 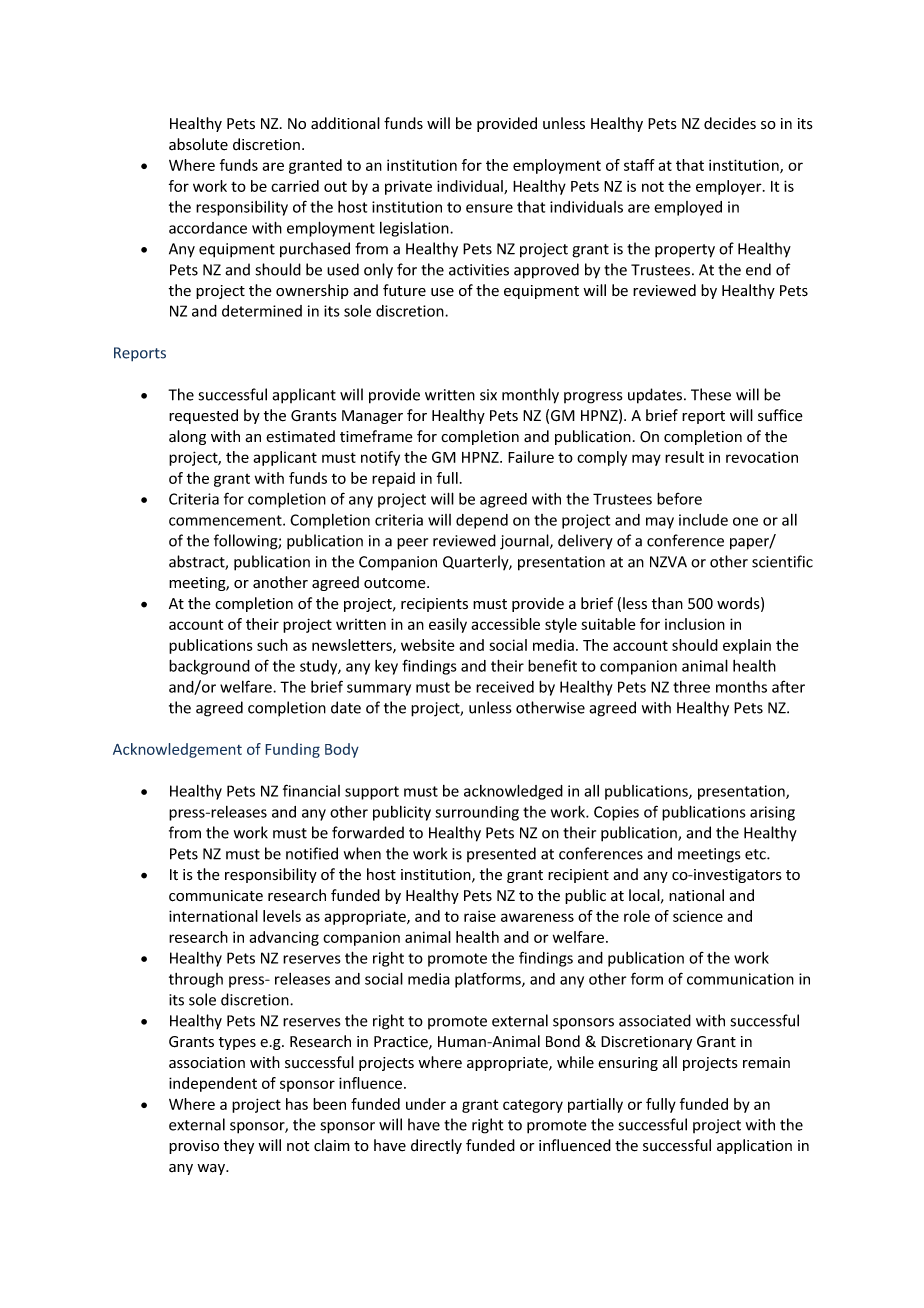 I want to click on they, so click(x=239, y=1146).
